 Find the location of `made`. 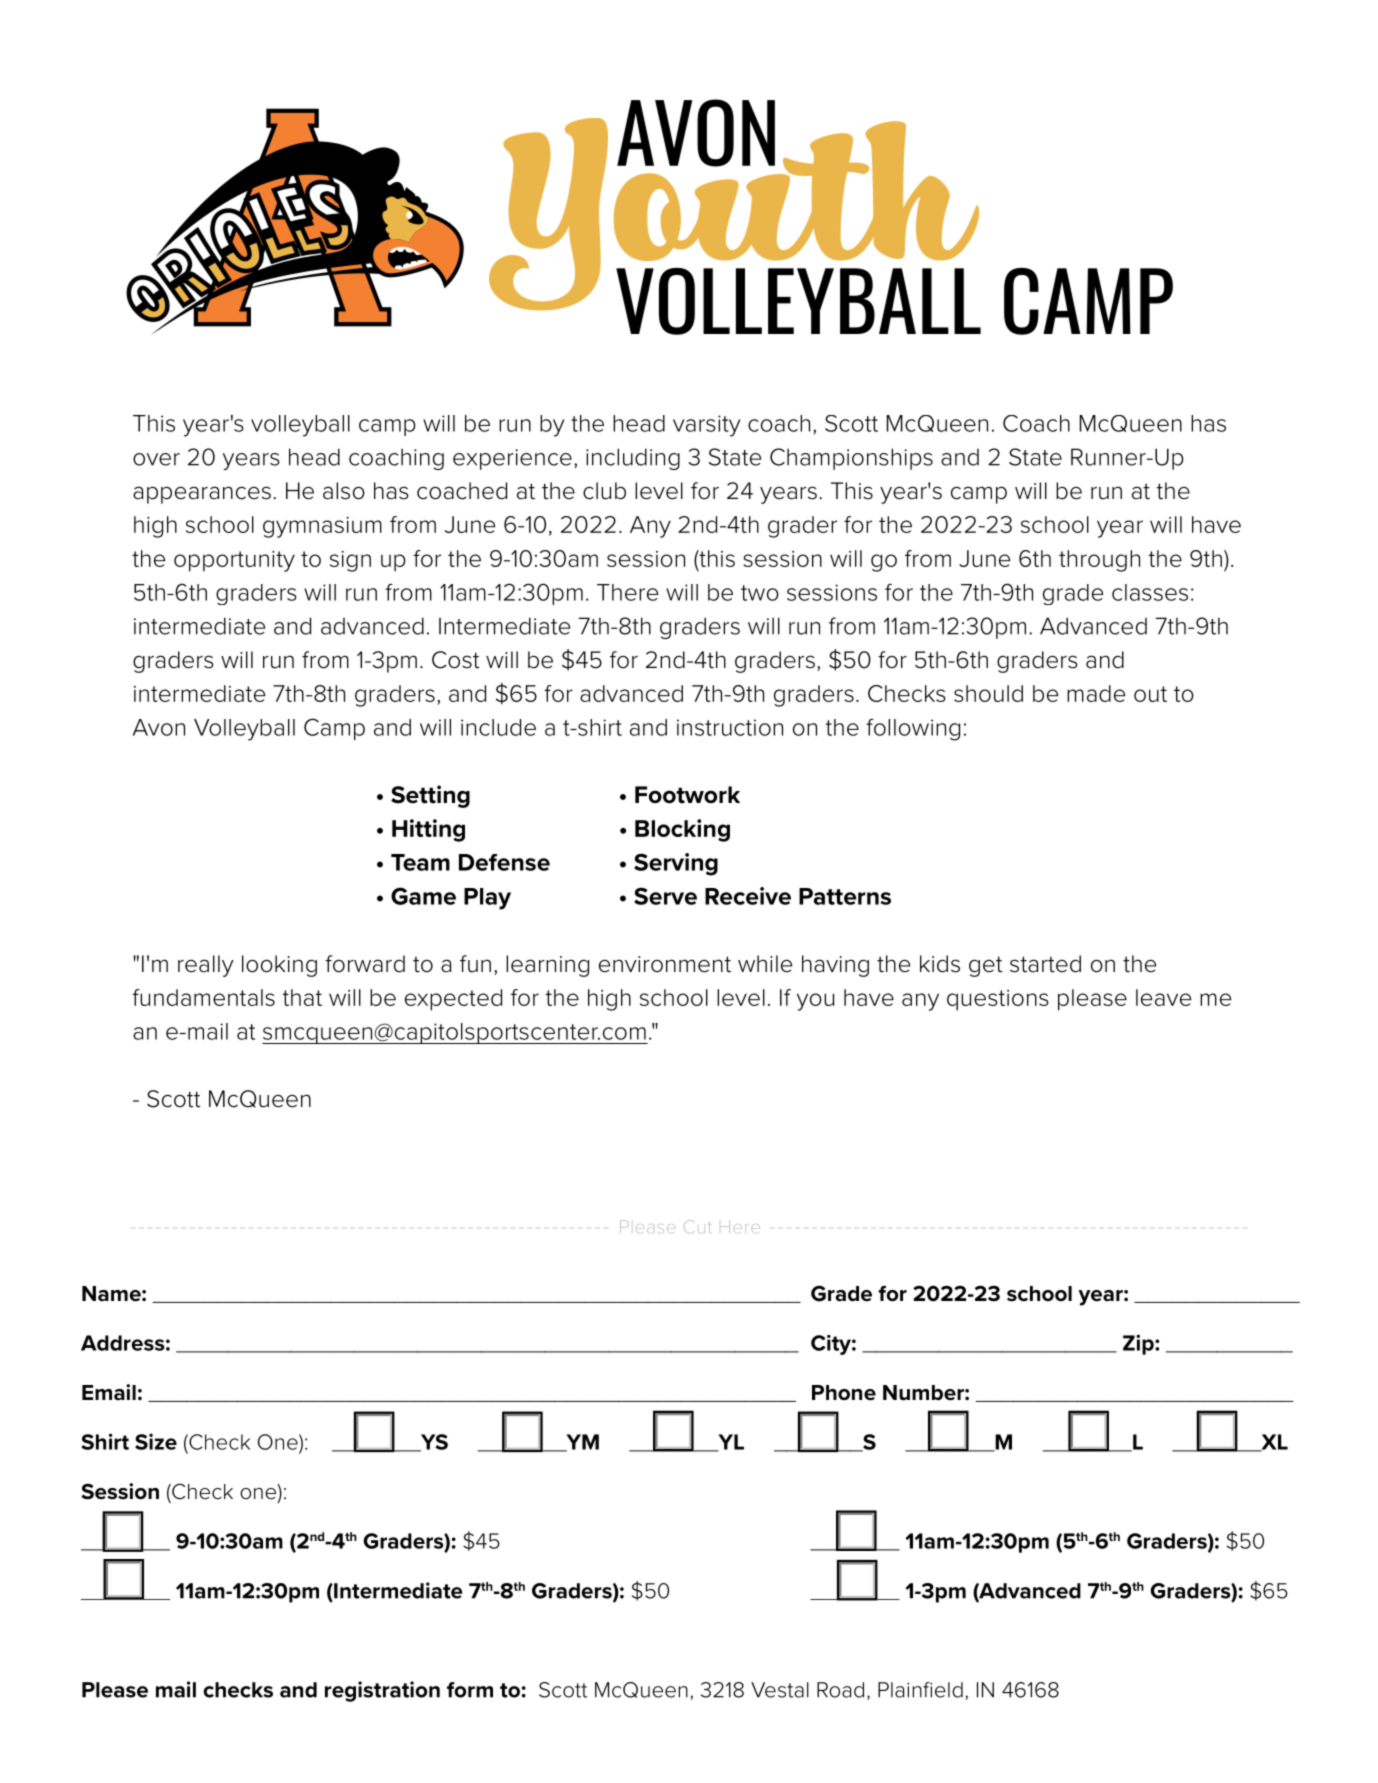

made is located at coordinates (1096, 693).
